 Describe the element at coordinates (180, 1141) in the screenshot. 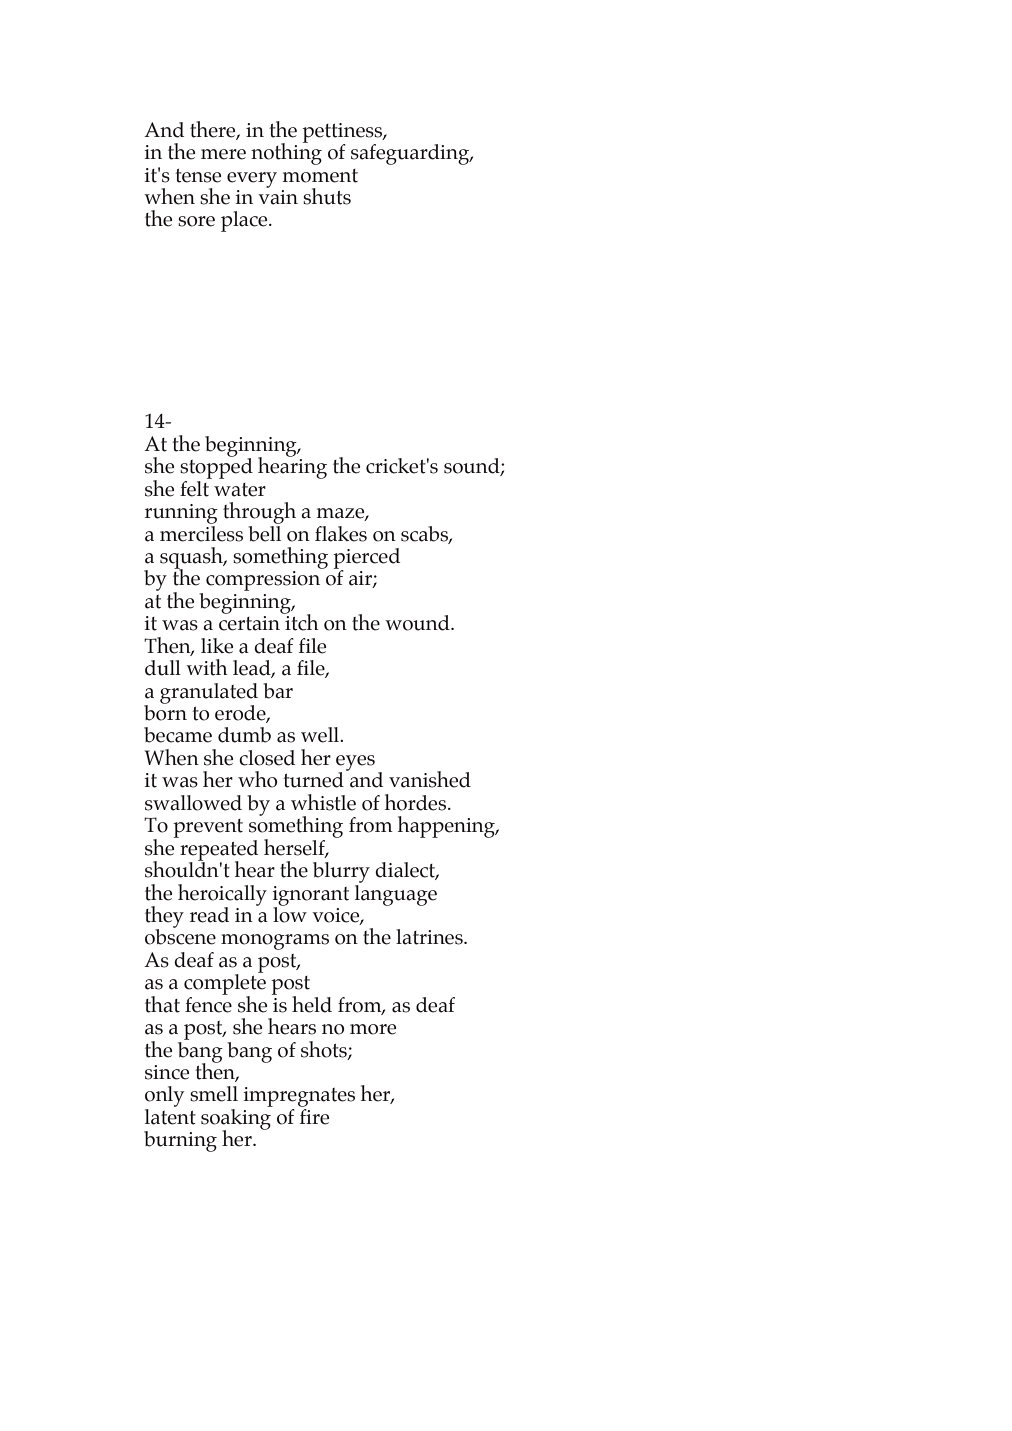

I see `burning` at that location.
